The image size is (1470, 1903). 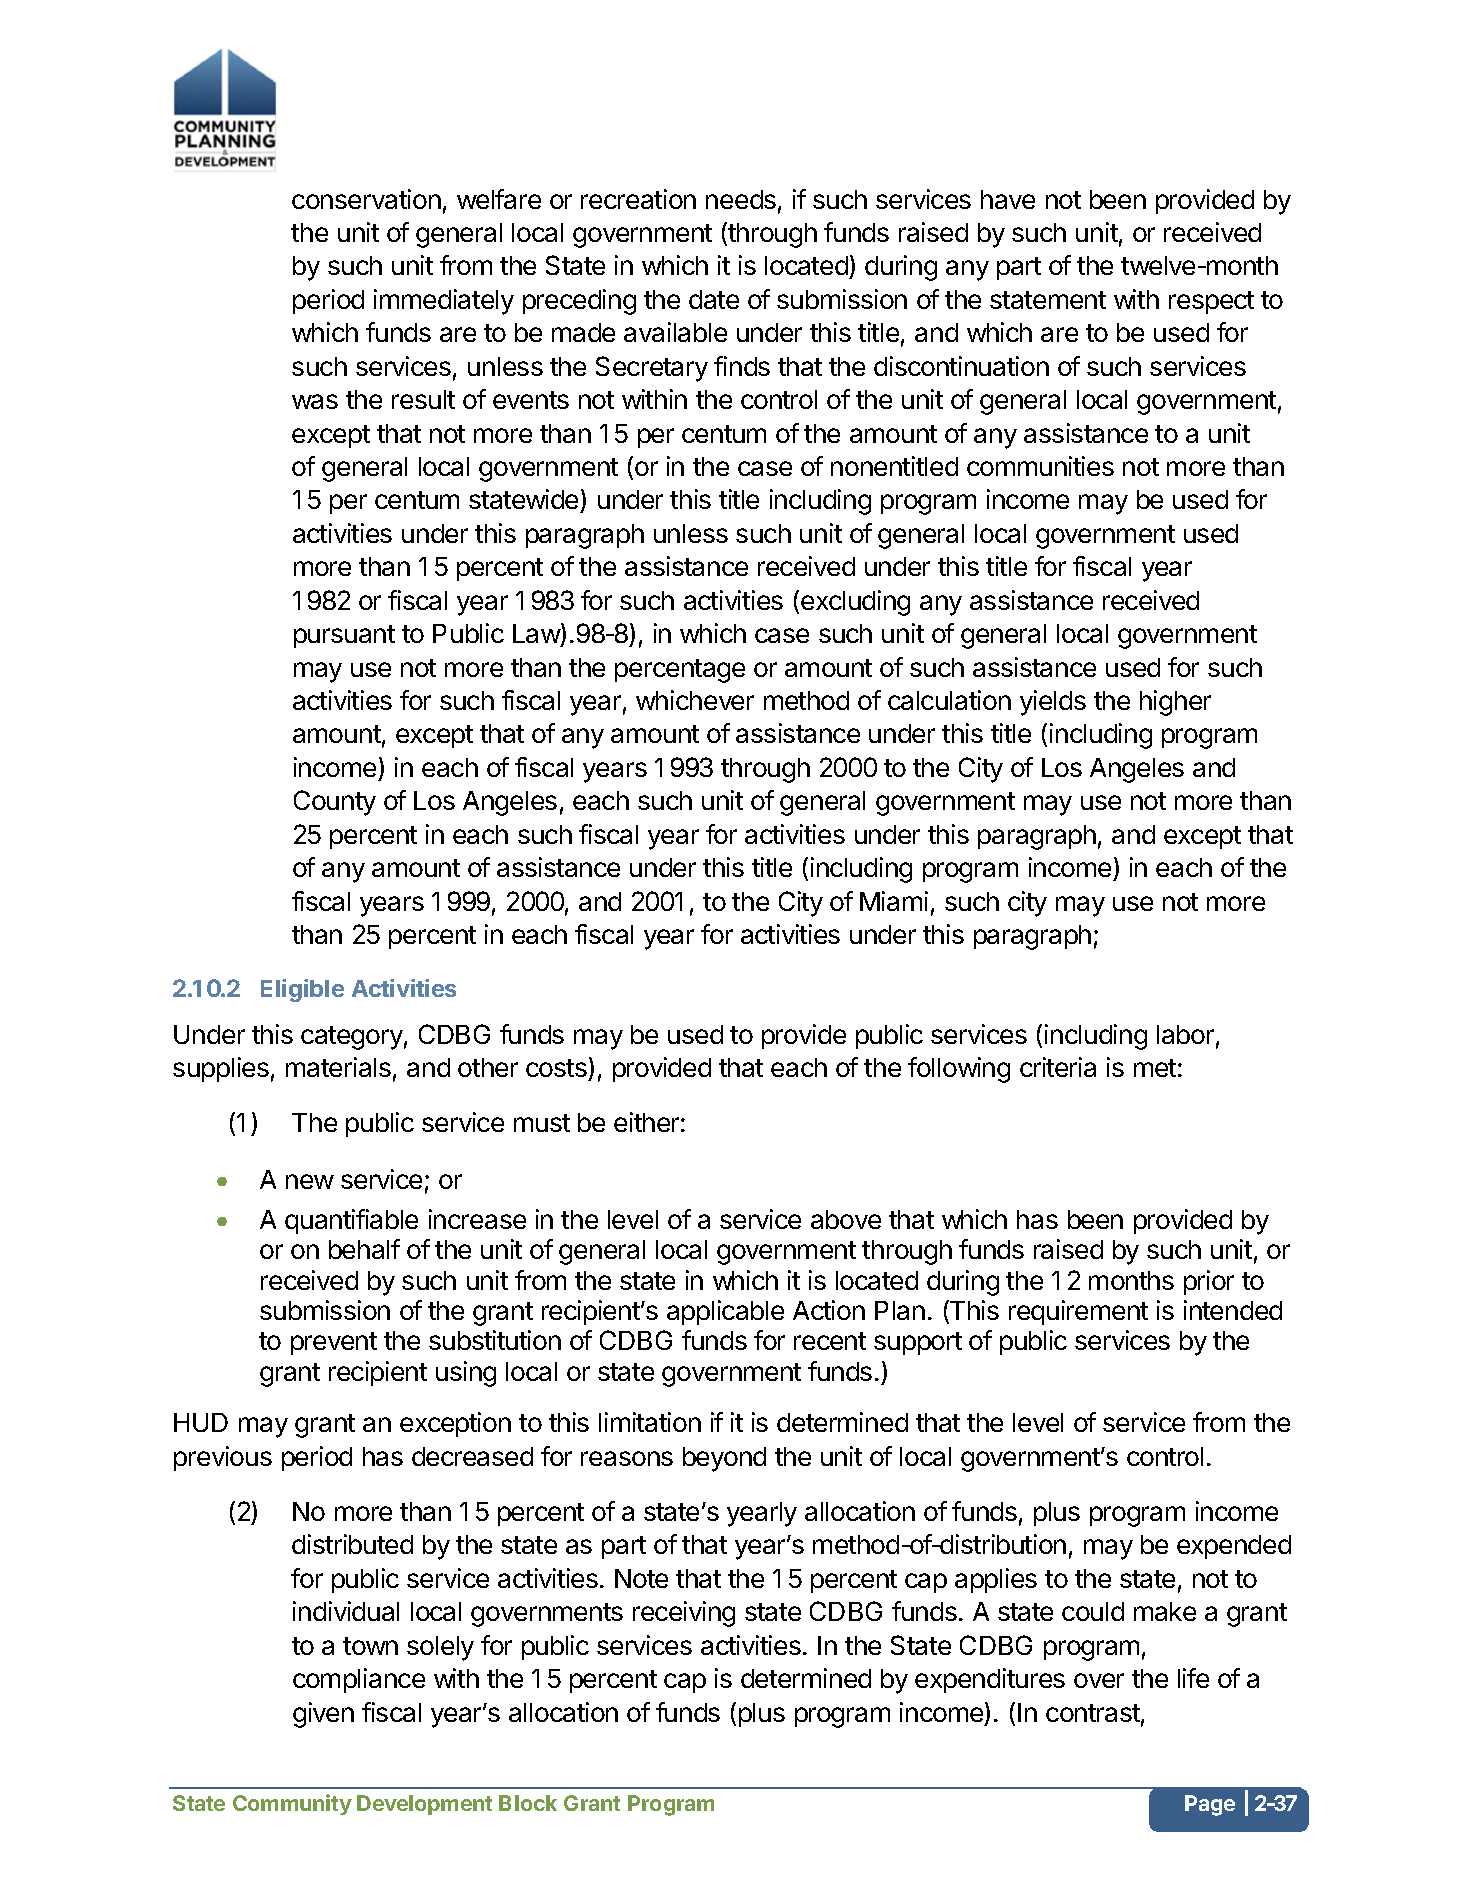 What do you see at coordinates (1078, 1312) in the screenshot?
I see `requirement` at bounding box center [1078, 1312].
